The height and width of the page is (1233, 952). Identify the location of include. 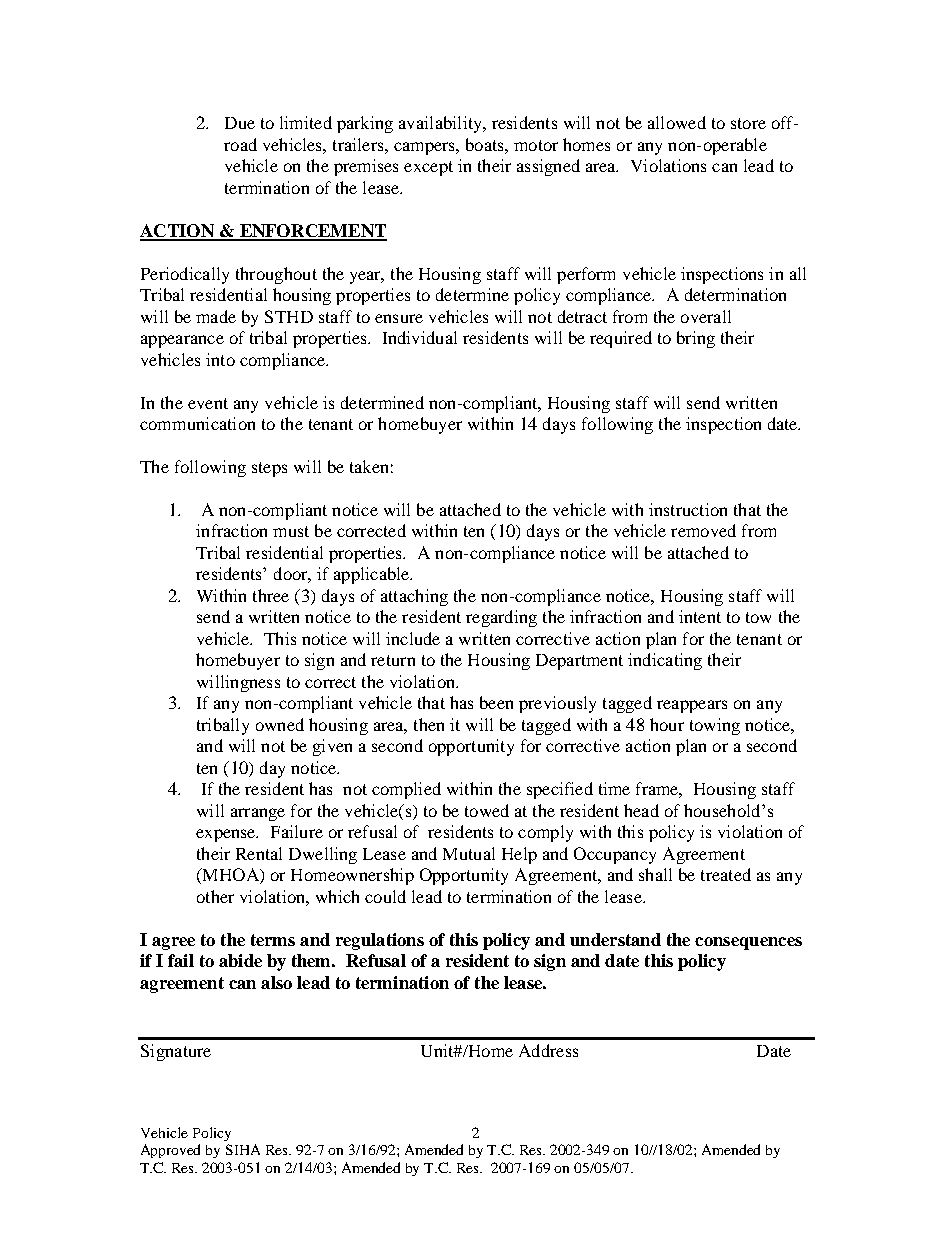
(413, 638).
